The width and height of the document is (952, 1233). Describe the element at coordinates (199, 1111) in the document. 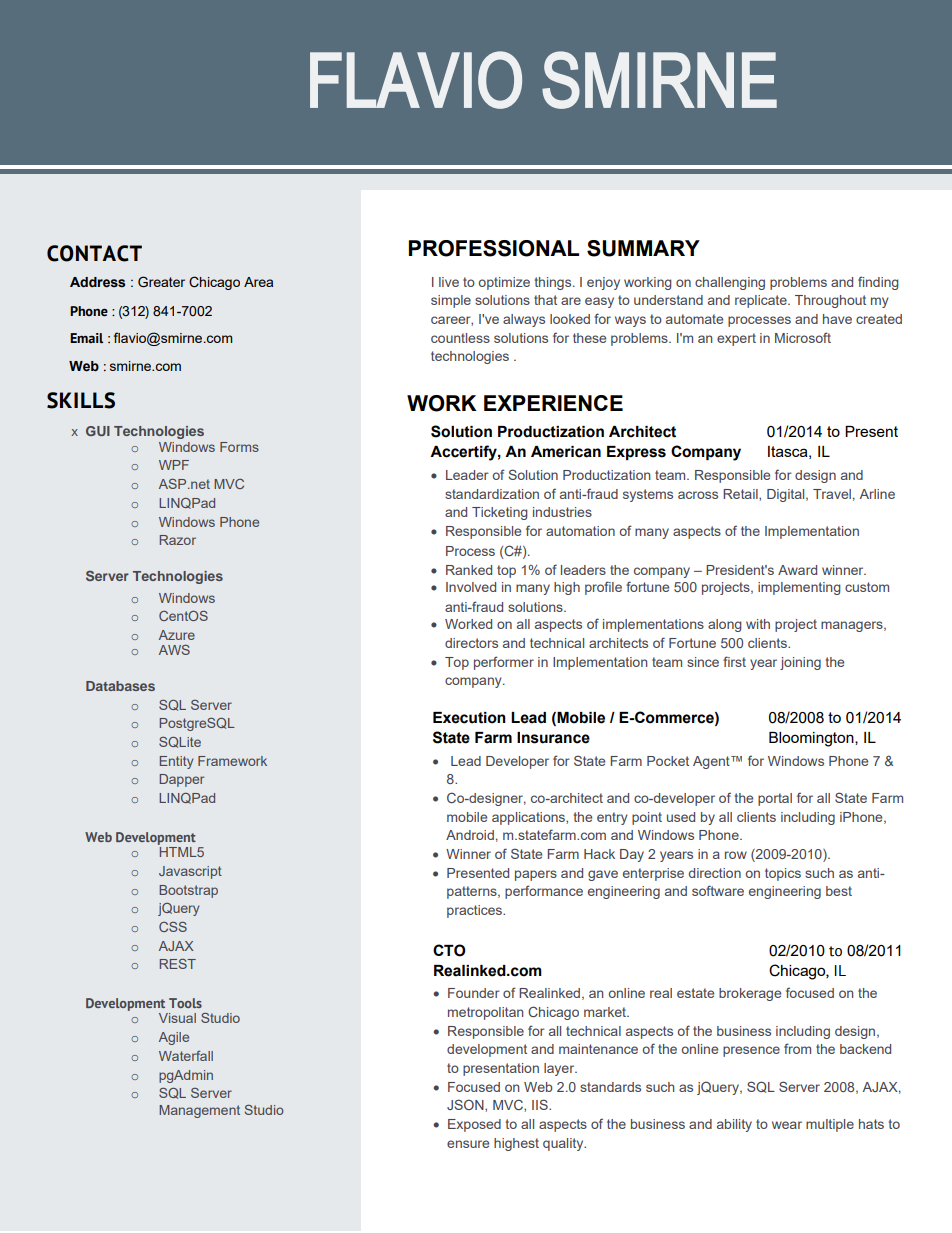

I see `Management` at that location.
